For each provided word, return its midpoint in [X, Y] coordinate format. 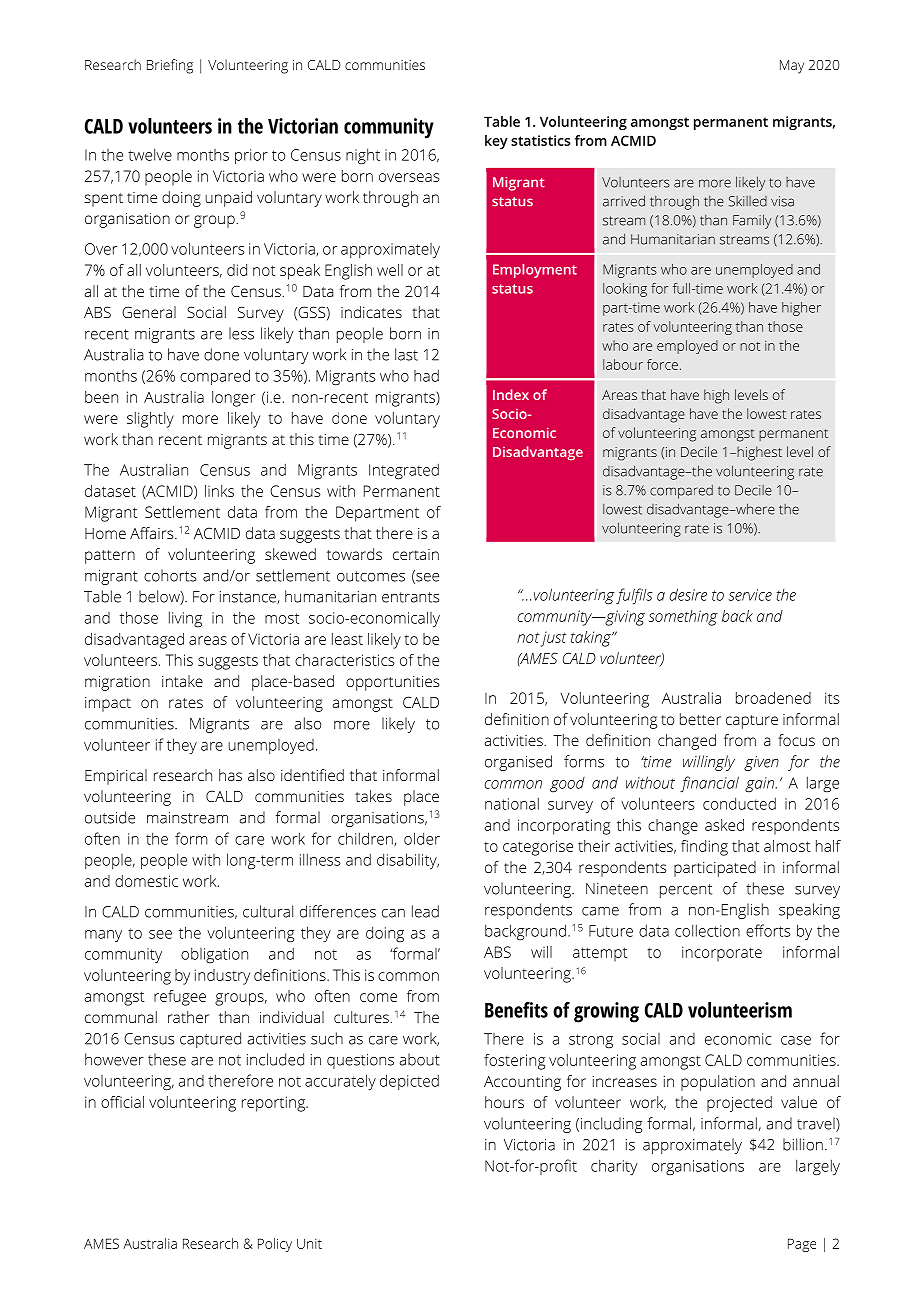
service [750, 595]
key [496, 142]
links [219, 491]
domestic [146, 881]
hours [504, 1102]
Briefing [170, 66]
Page [802, 1245]
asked [724, 825]
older [422, 838]
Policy [275, 1245]
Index [511, 394]
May [792, 67]
